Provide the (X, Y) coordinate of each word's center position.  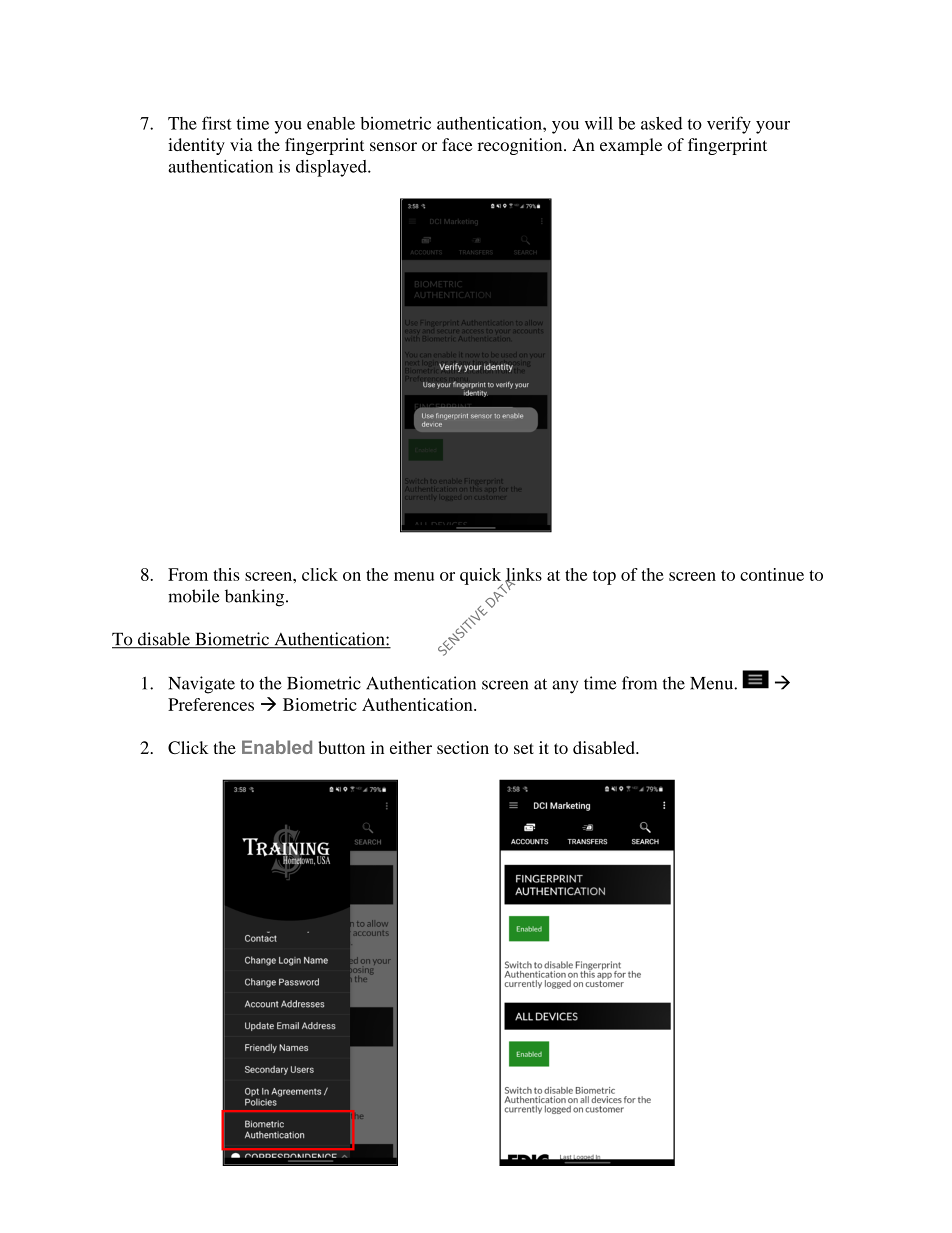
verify (729, 125)
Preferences (211, 704)
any (565, 687)
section (463, 747)
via (241, 144)
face (457, 144)
